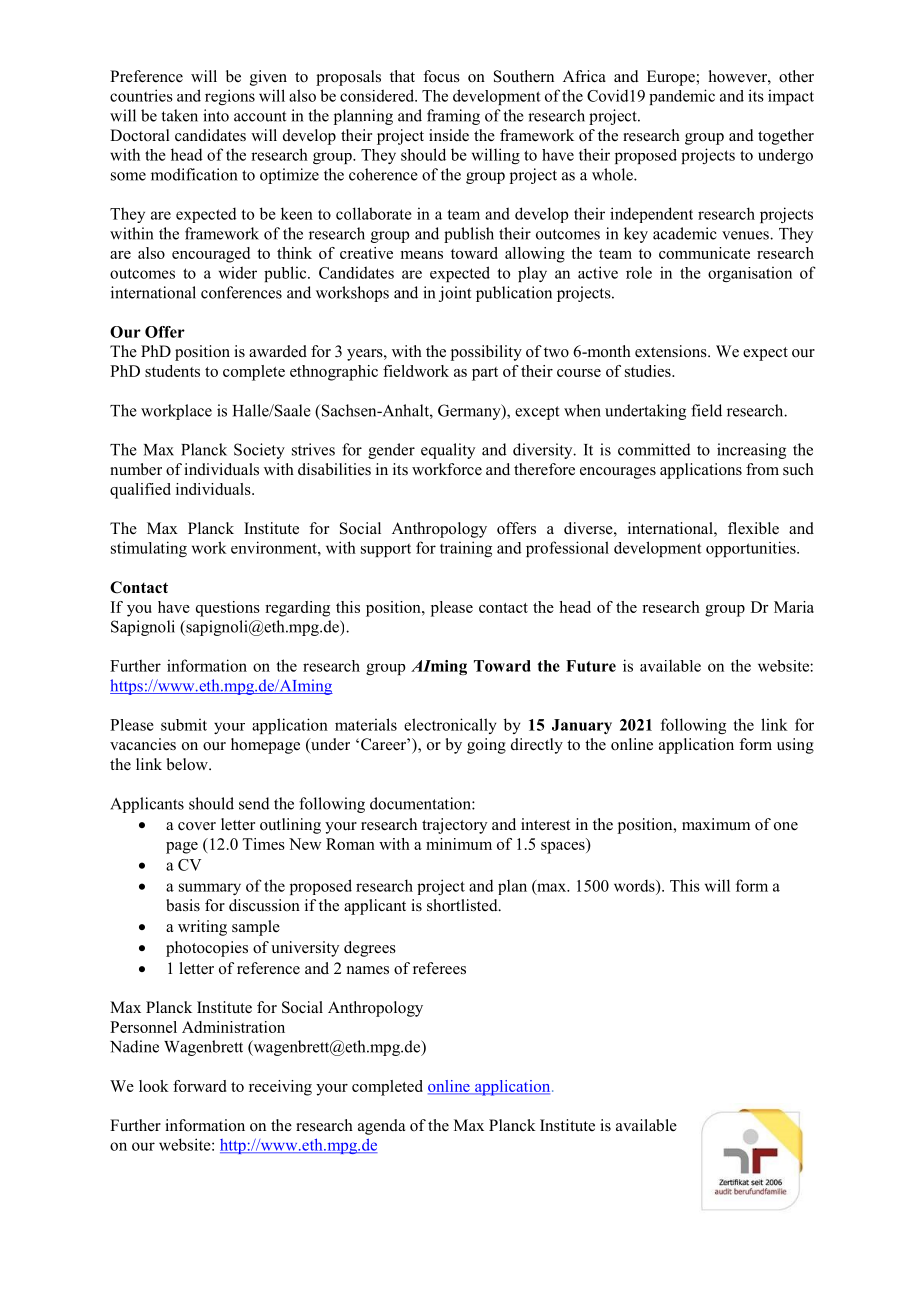 This screenshot has width=924, height=1308. What do you see at coordinates (682, 97) in the screenshot?
I see `pandemic` at bounding box center [682, 97].
